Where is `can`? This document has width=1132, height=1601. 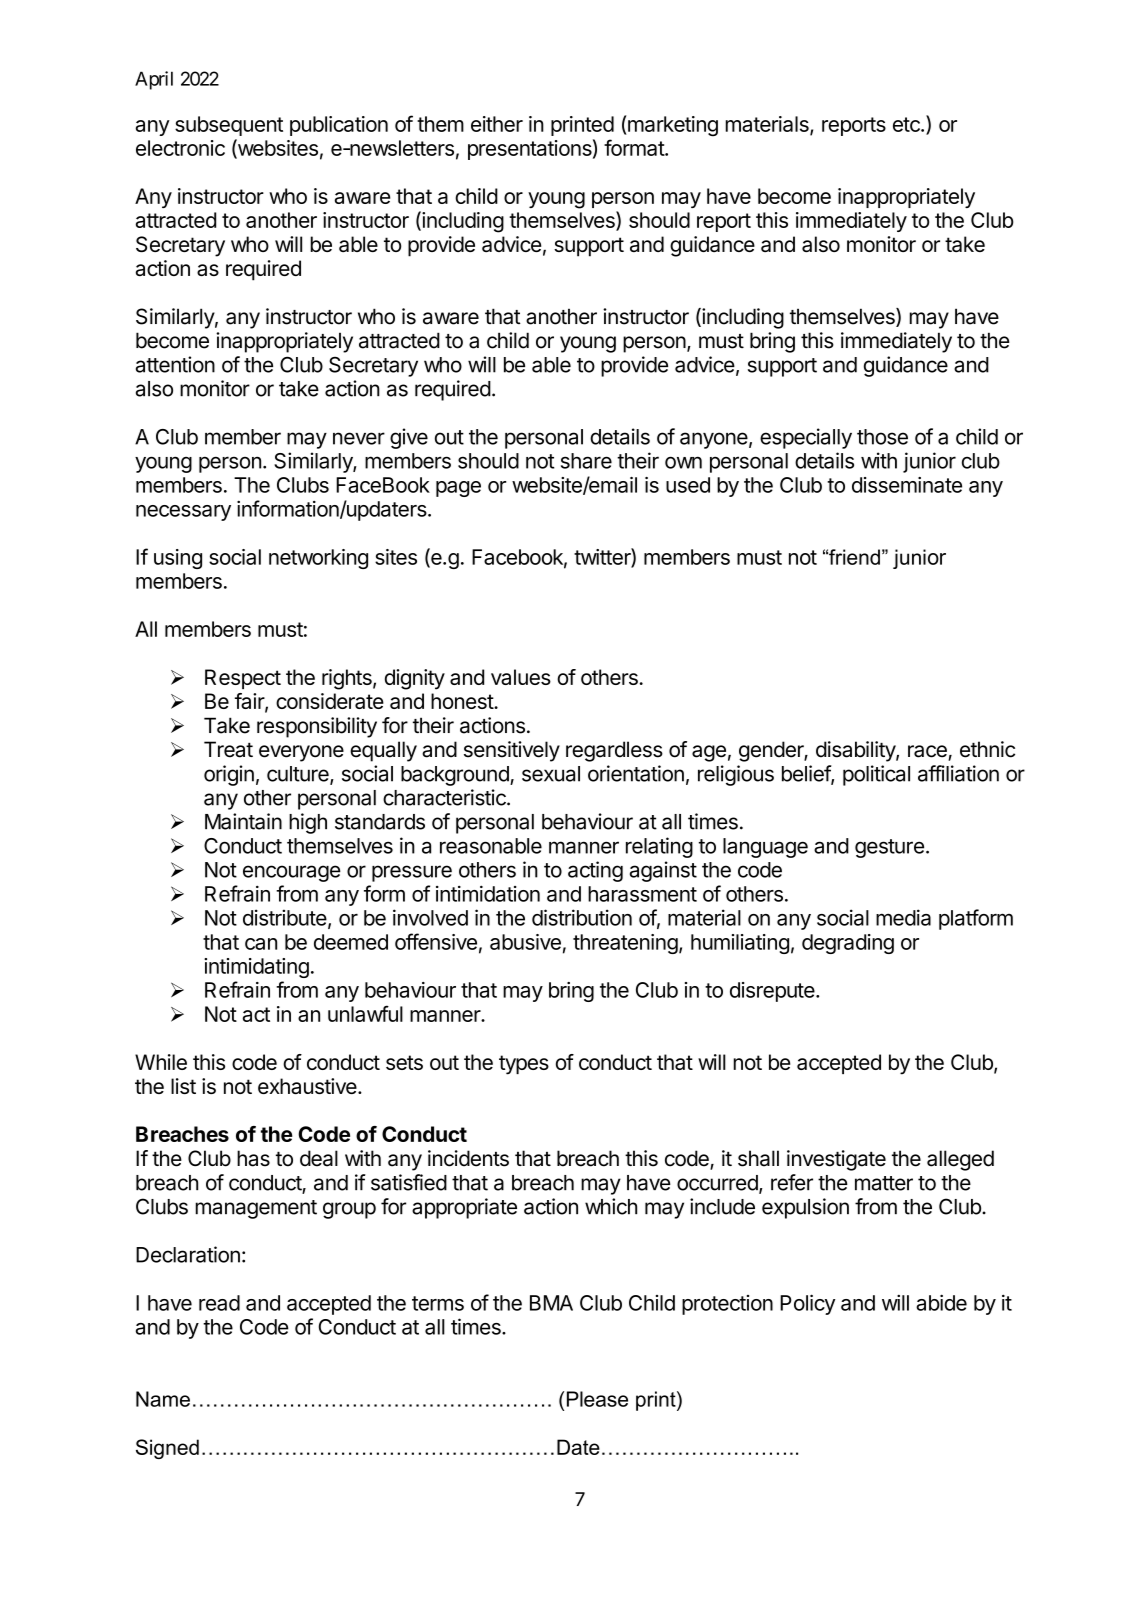
can is located at coordinates (261, 944).
